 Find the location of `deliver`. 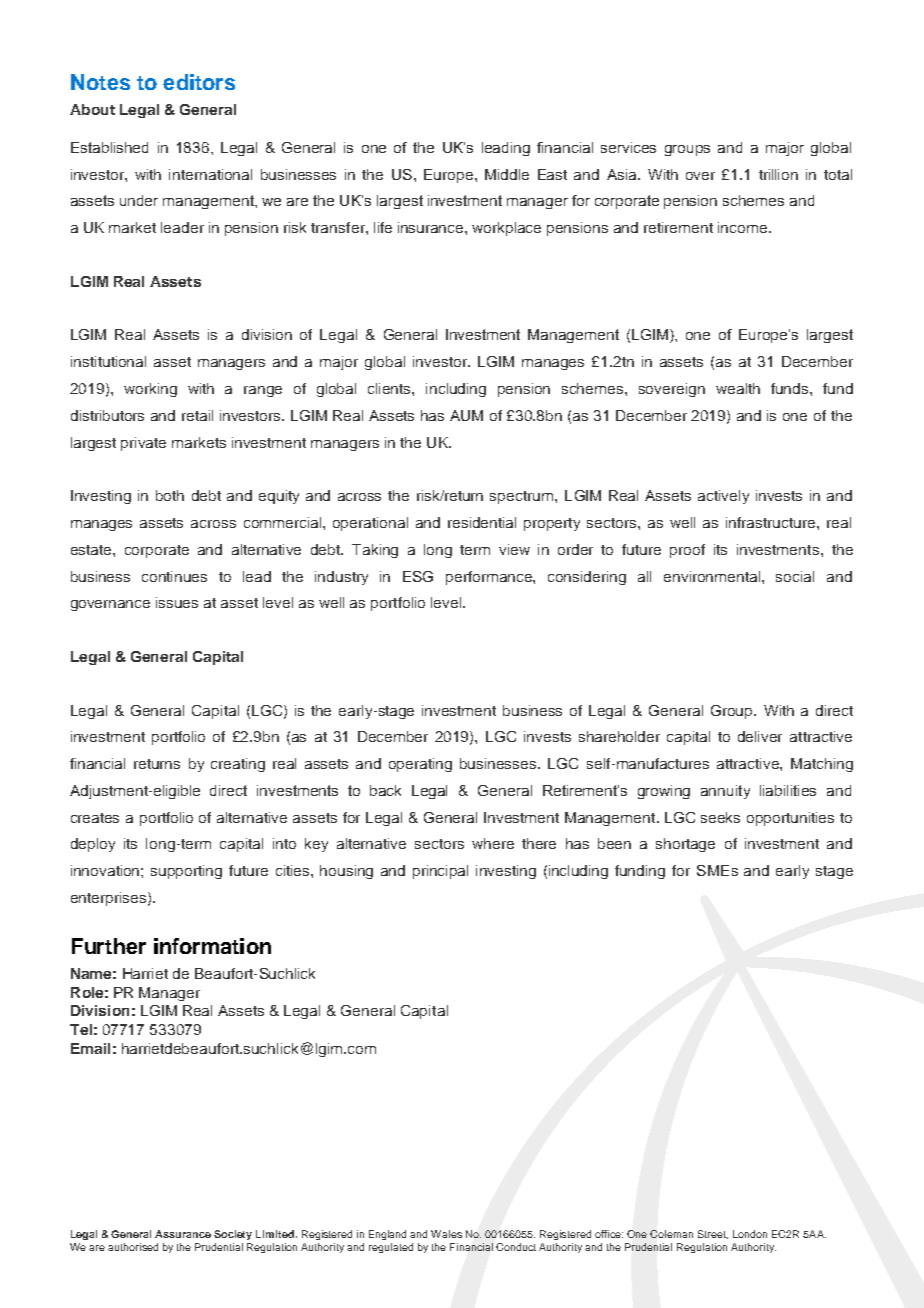

deliver is located at coordinates (760, 736).
